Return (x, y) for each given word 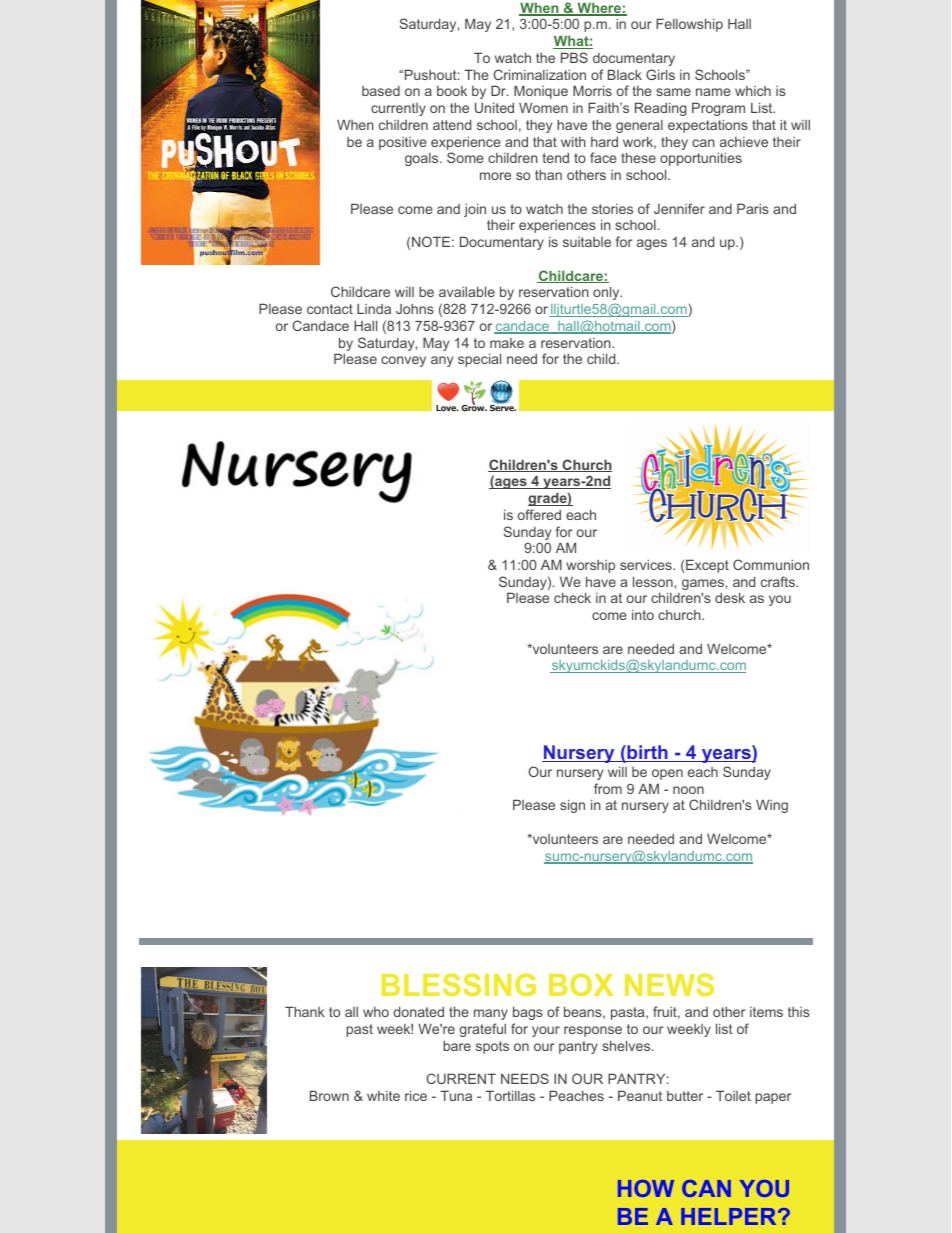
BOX (581, 984)
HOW (646, 1188)
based (381, 91)
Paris (753, 208)
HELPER (730, 1216)
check (572, 597)
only (607, 293)
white (383, 1096)
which (753, 91)
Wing (772, 806)
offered (539, 514)
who (376, 1012)
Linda (374, 309)
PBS (574, 57)
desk (730, 597)
